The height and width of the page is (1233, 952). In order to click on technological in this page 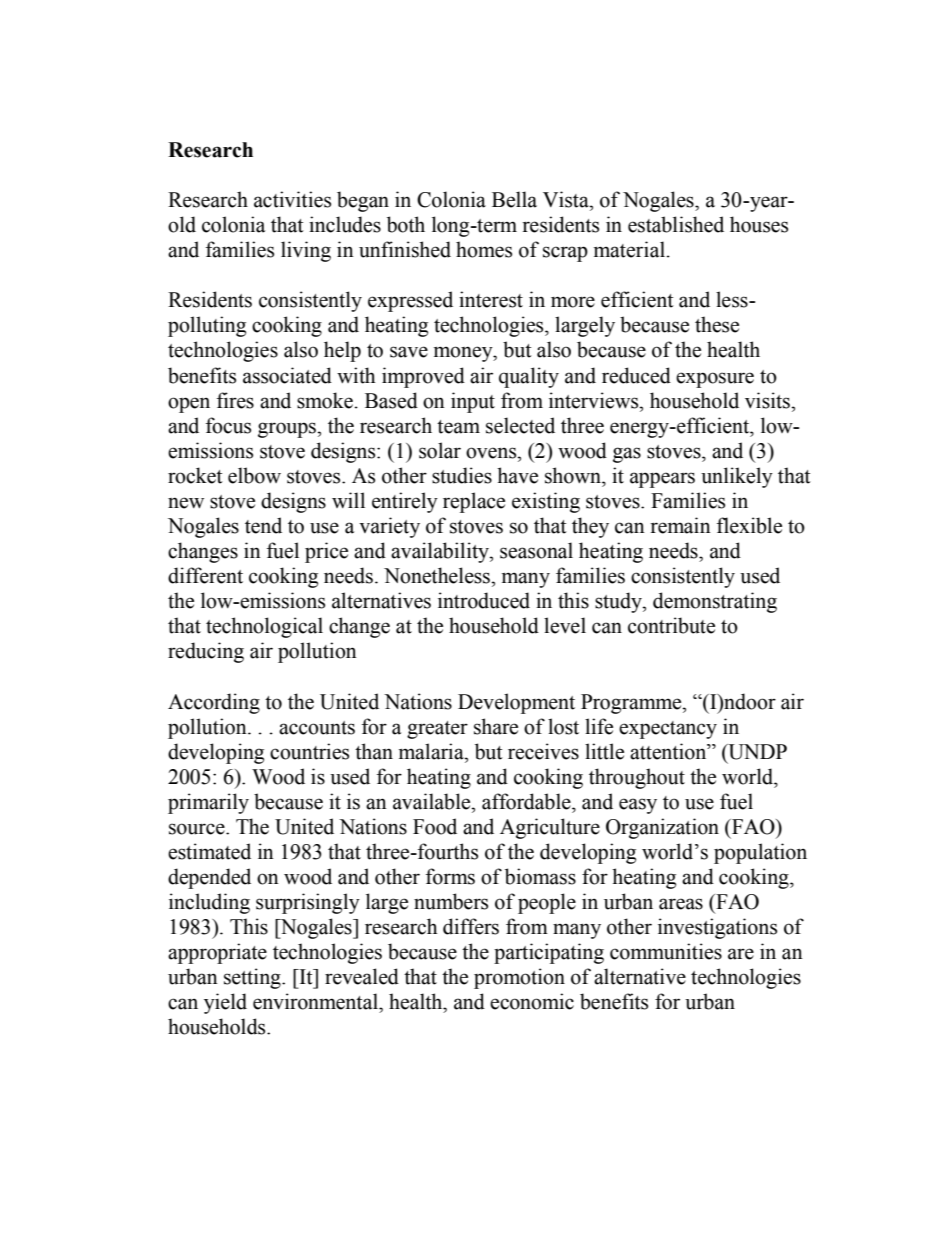, I will do `click(264, 627)`.
